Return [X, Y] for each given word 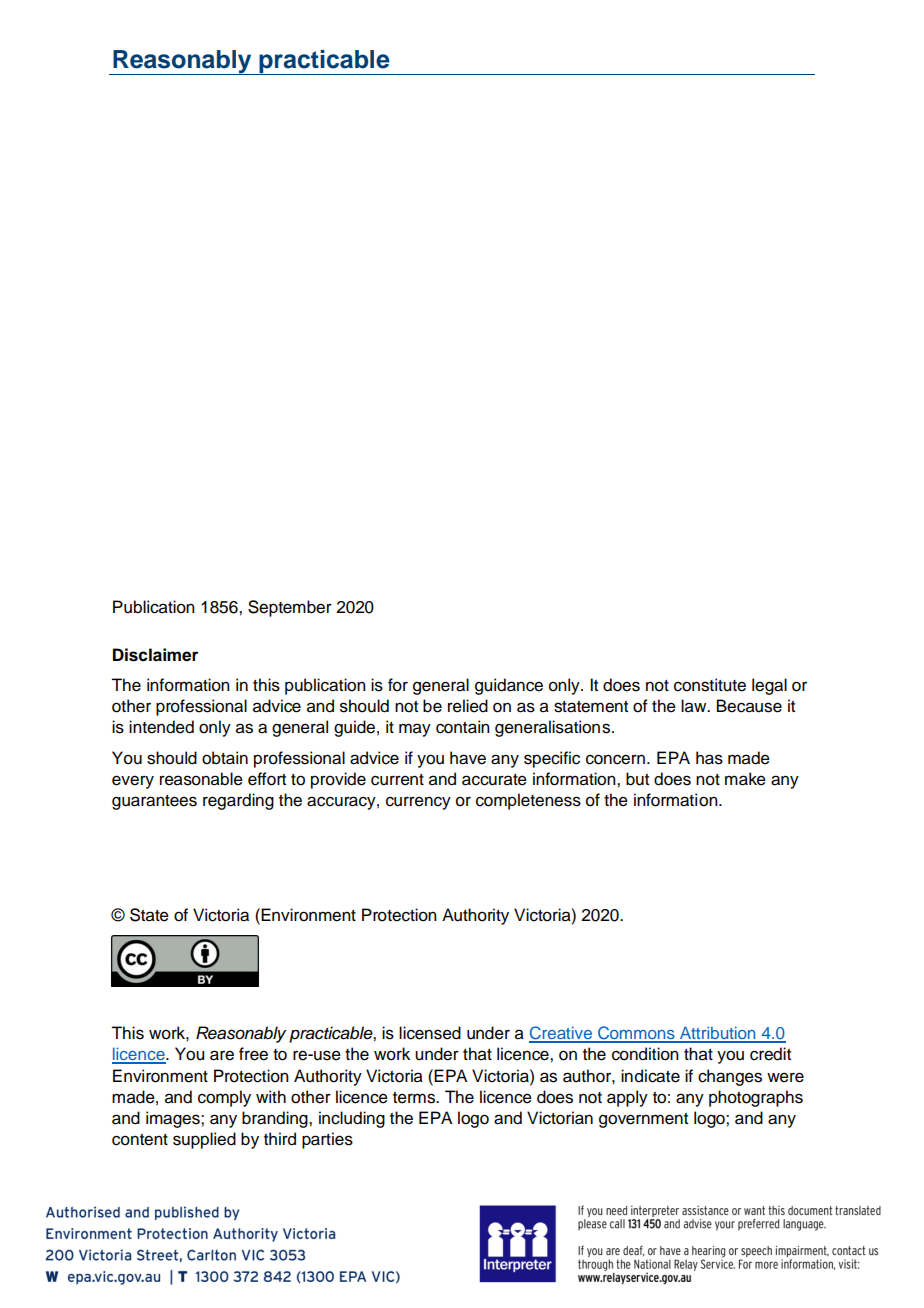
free [253, 1054]
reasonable [201, 779]
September [290, 608]
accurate [494, 780]
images [174, 1119]
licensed [430, 1033]
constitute [710, 685]
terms [415, 1098]
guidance [509, 686]
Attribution [718, 1034]
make [745, 779]
